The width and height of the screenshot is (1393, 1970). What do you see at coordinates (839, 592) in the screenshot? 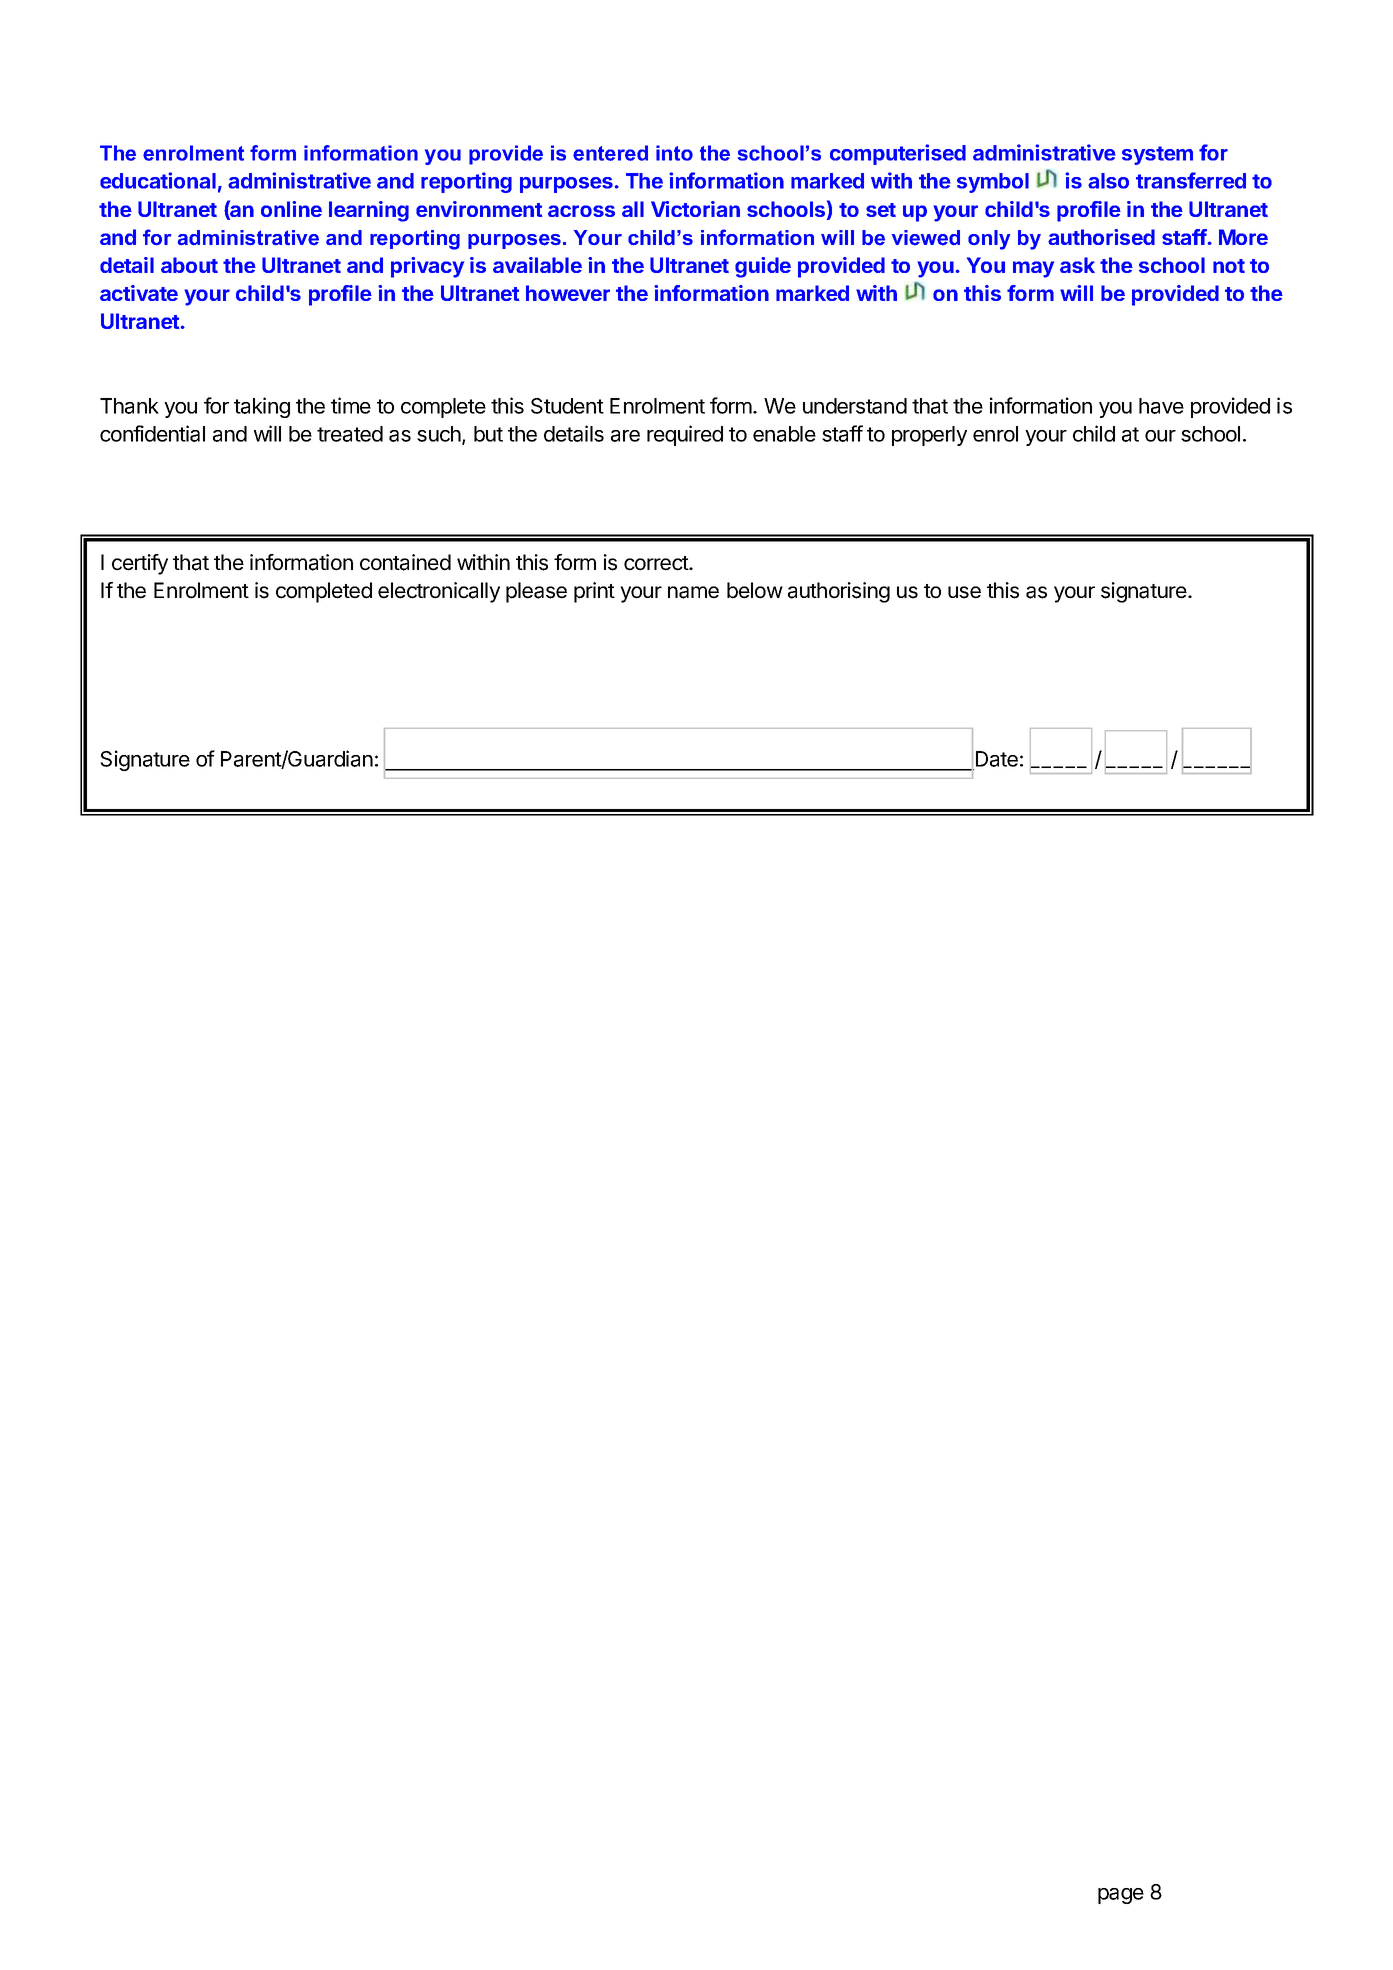
I see `authorising` at bounding box center [839, 592].
